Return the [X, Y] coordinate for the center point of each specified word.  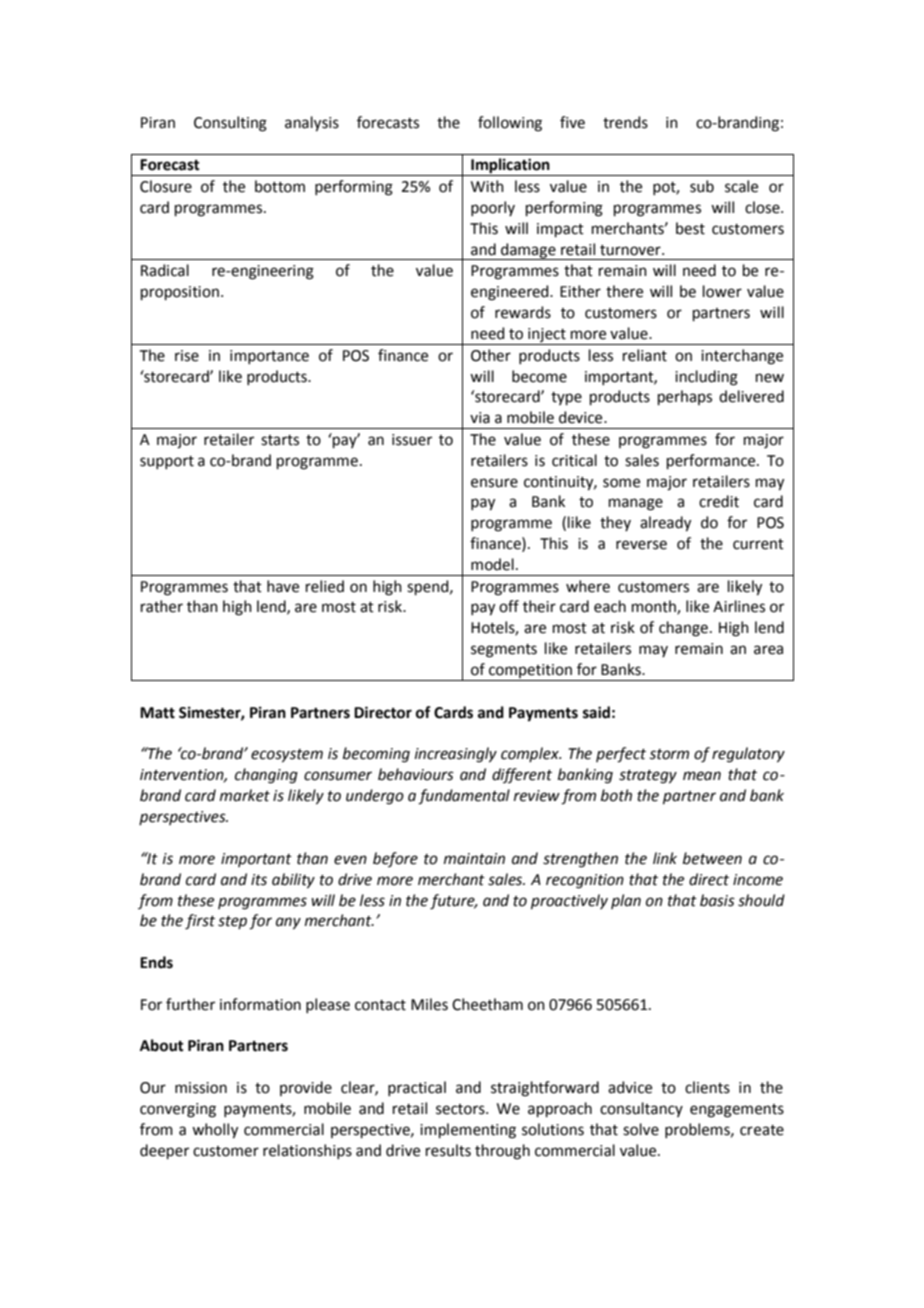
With [487, 186]
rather [162, 606]
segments [504, 651]
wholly [215, 1131]
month [655, 607]
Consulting [230, 124]
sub [702, 186]
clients [707, 1087]
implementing [468, 1131]
